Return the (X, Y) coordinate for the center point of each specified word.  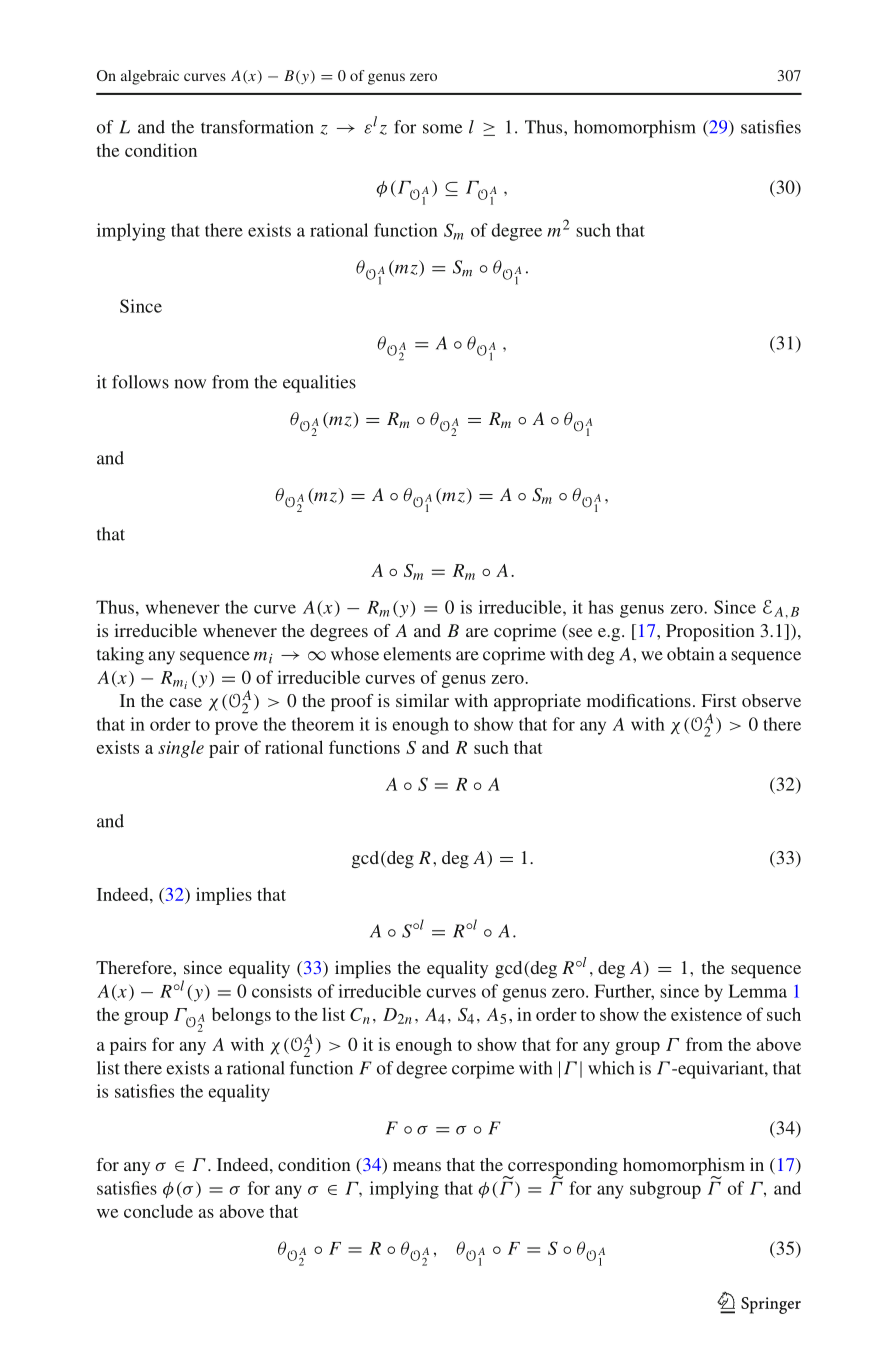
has (600, 607)
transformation (257, 127)
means (417, 1166)
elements (417, 654)
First (719, 700)
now (190, 384)
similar (422, 700)
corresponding (562, 1168)
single (181, 749)
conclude (158, 1211)
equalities (319, 384)
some (443, 129)
